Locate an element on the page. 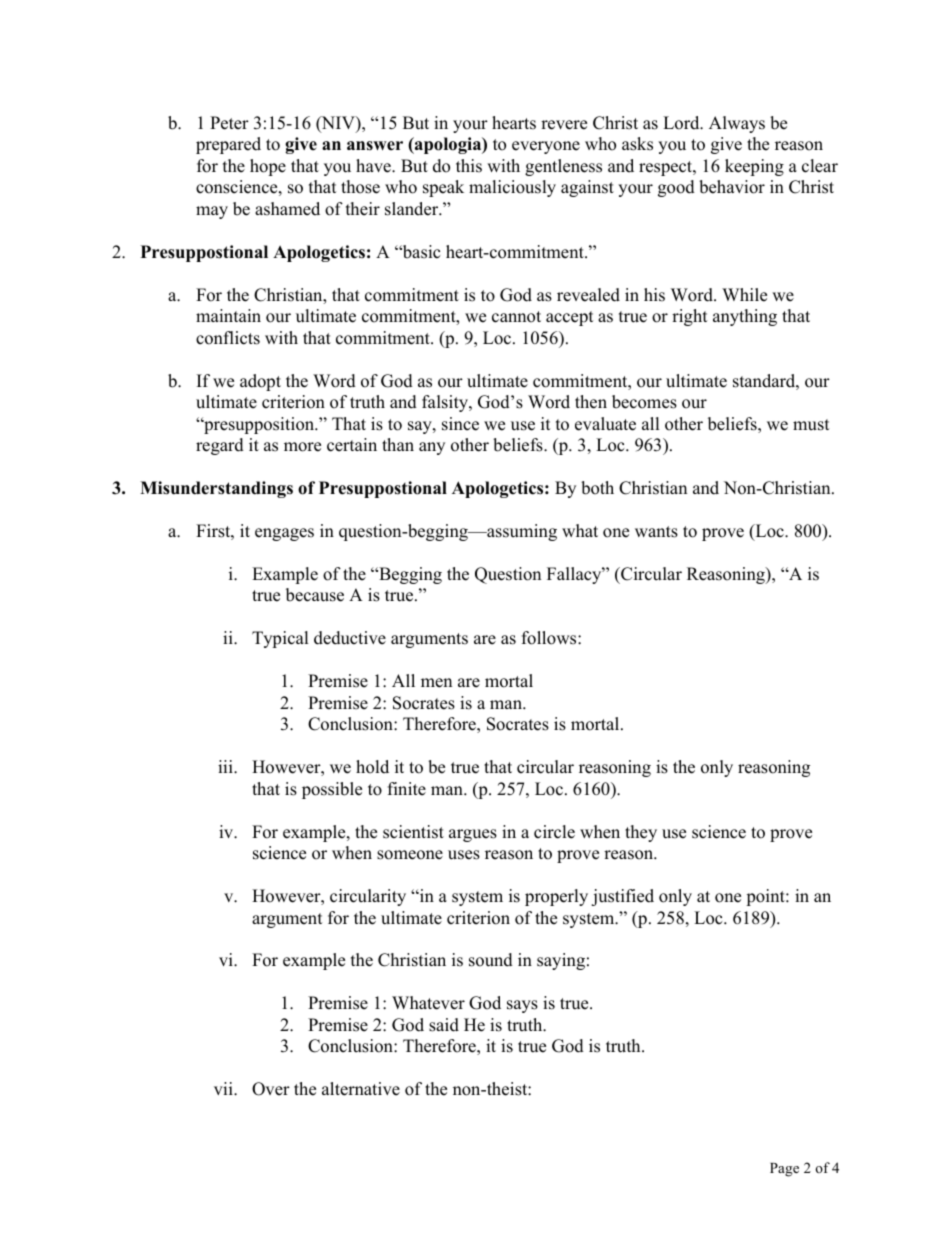  keeping is located at coordinates (754, 167).
